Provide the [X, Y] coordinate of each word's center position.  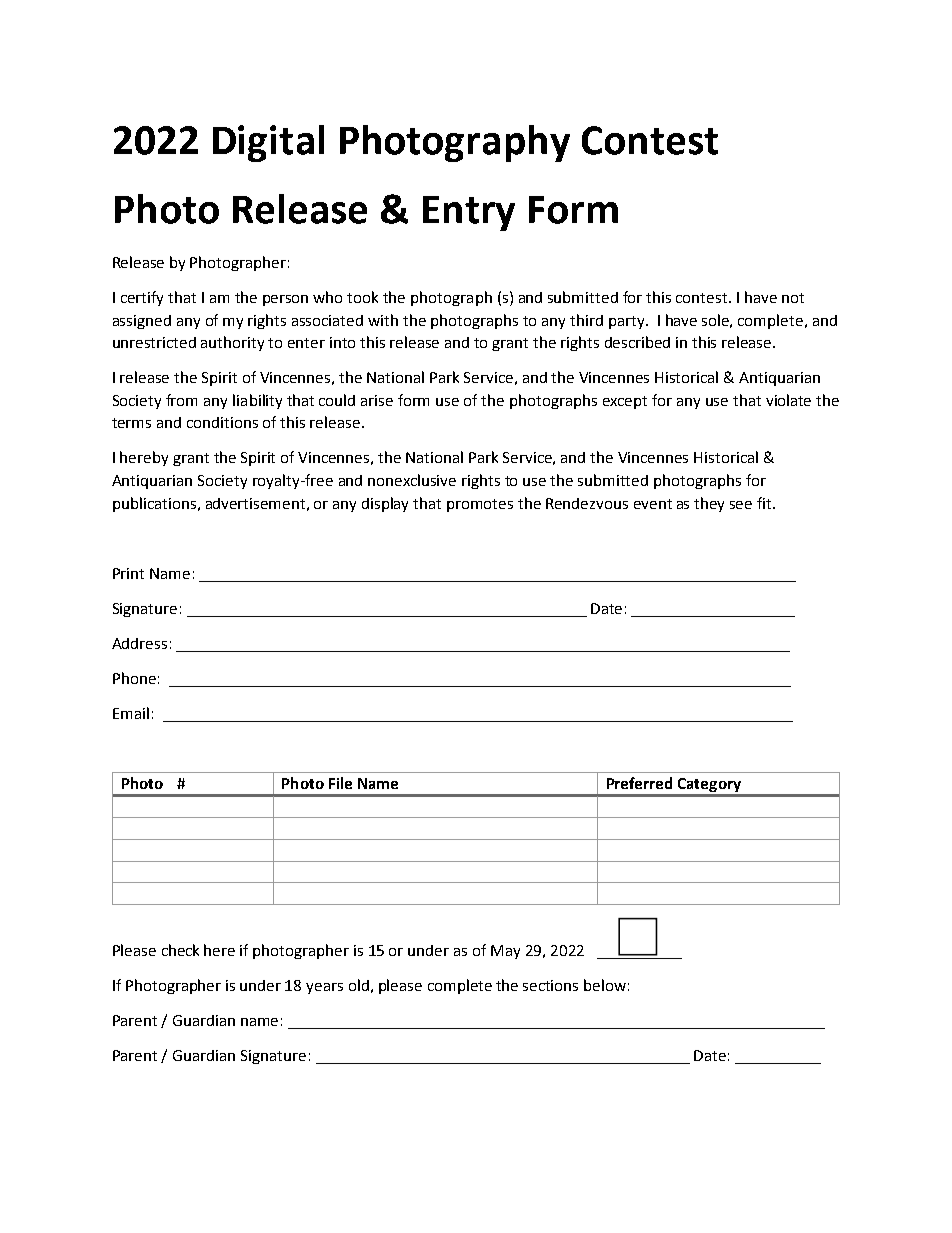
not [793, 298]
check [180, 950]
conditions [222, 422]
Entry [469, 213]
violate [788, 400]
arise [377, 400]
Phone [134, 678]
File [340, 783]
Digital [268, 143]
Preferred [639, 783]
